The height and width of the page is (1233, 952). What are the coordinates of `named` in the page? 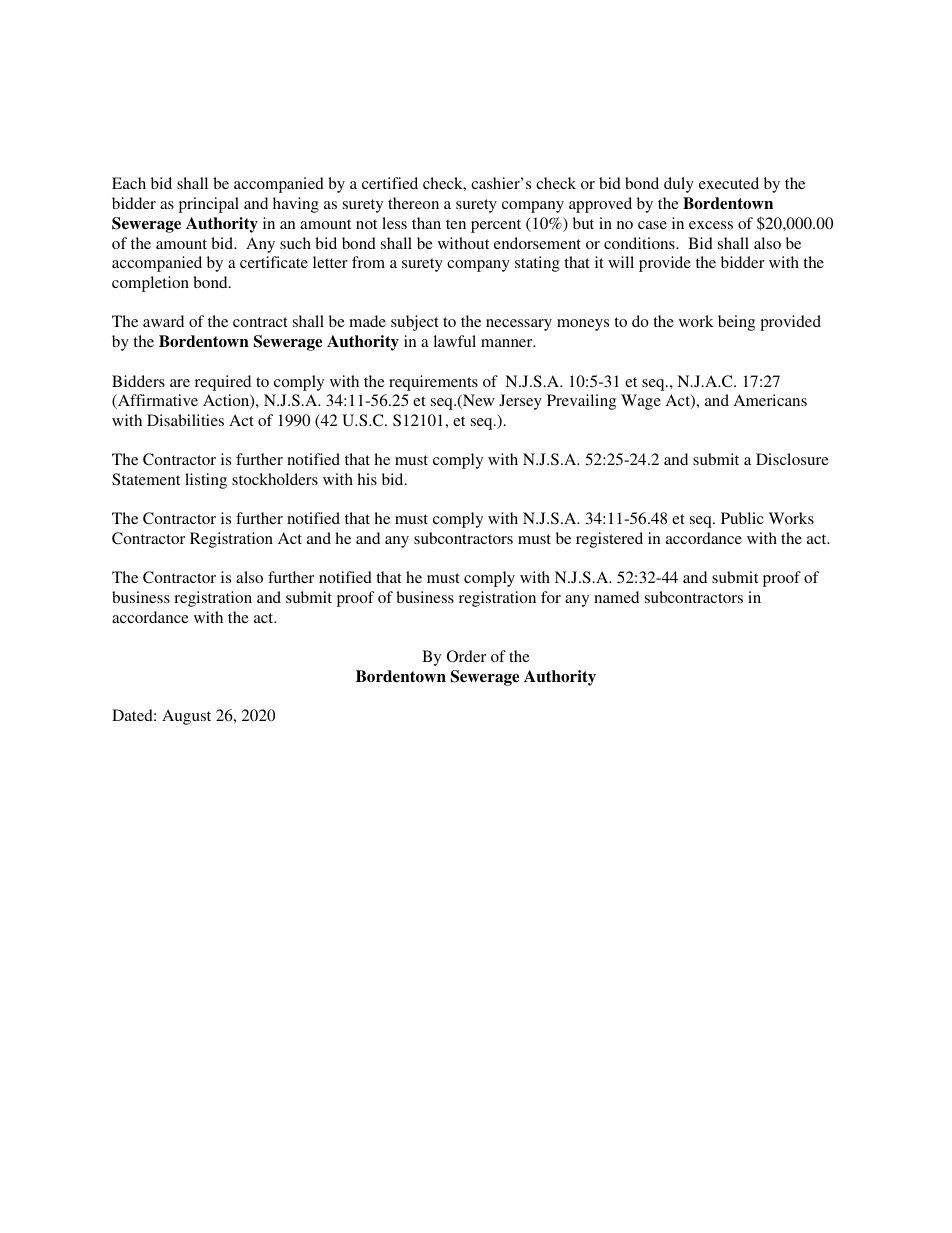 It's located at (616, 597).
